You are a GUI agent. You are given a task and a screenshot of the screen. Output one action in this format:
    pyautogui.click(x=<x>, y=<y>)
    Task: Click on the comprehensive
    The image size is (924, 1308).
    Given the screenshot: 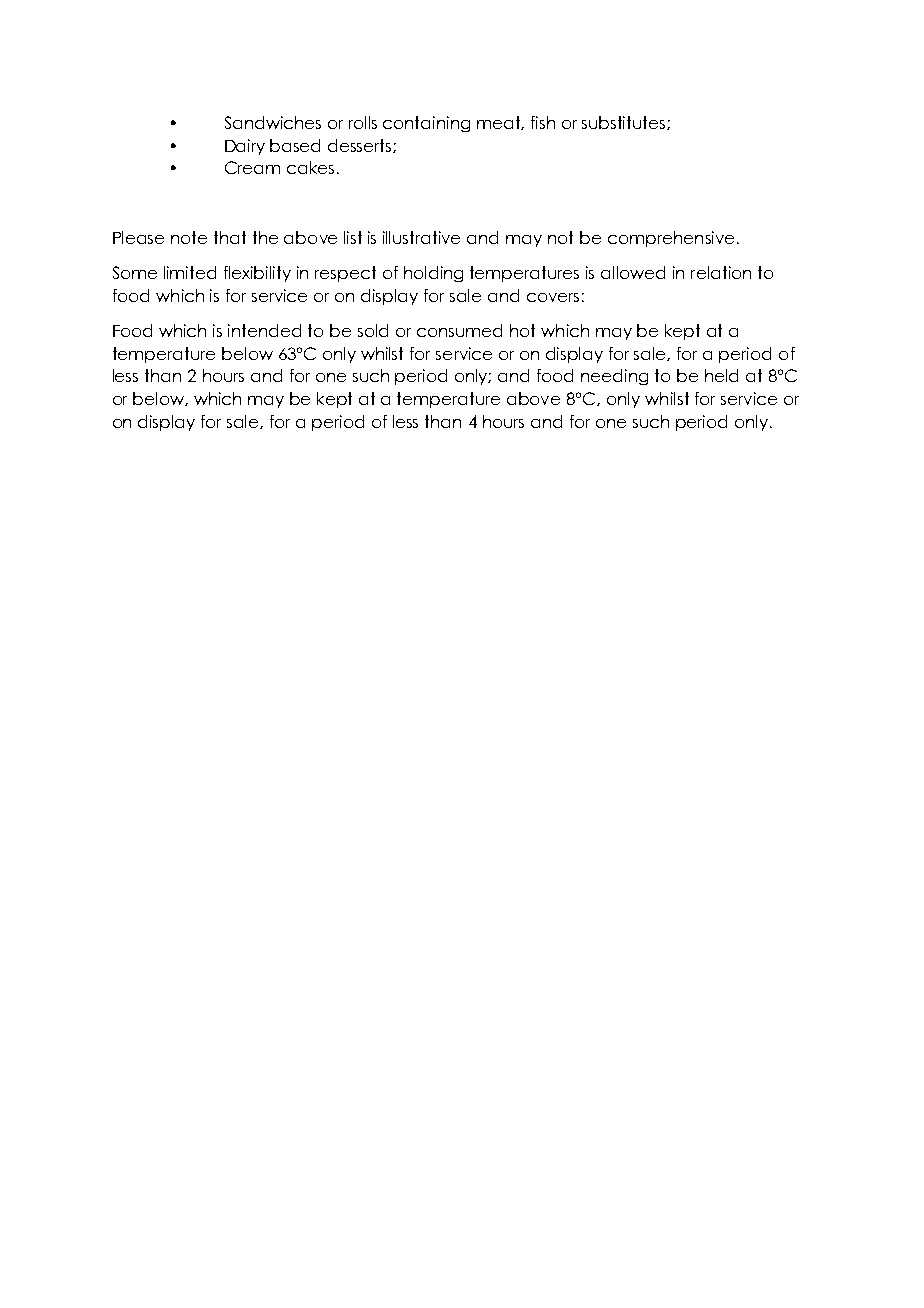 What is the action you would take?
    pyautogui.click(x=671, y=239)
